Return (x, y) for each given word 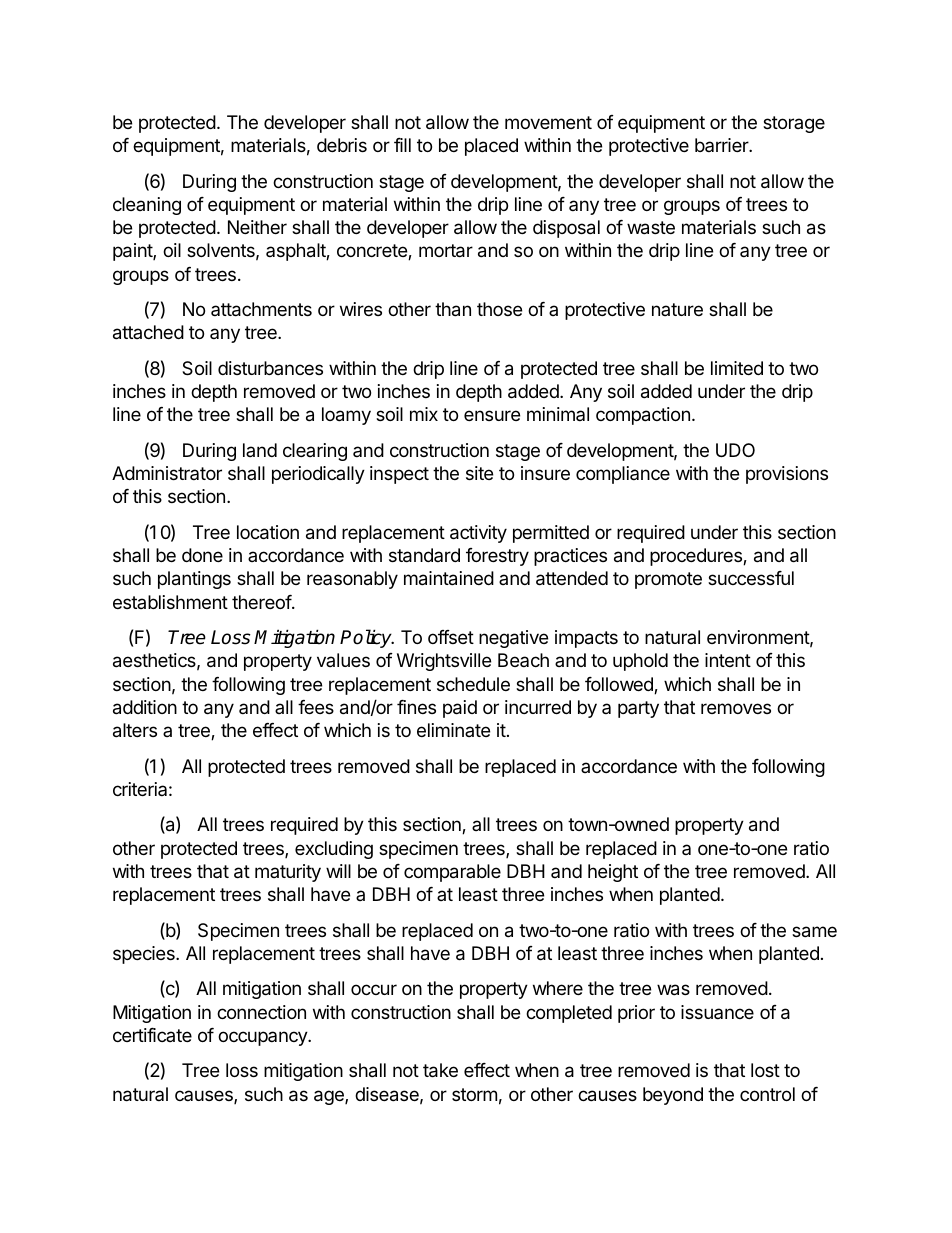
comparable (452, 873)
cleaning (147, 206)
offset (451, 637)
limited (737, 368)
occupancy (263, 1038)
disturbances (270, 368)
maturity (288, 873)
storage (794, 124)
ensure (492, 415)
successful (751, 578)
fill (402, 145)
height (613, 873)
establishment (170, 602)
